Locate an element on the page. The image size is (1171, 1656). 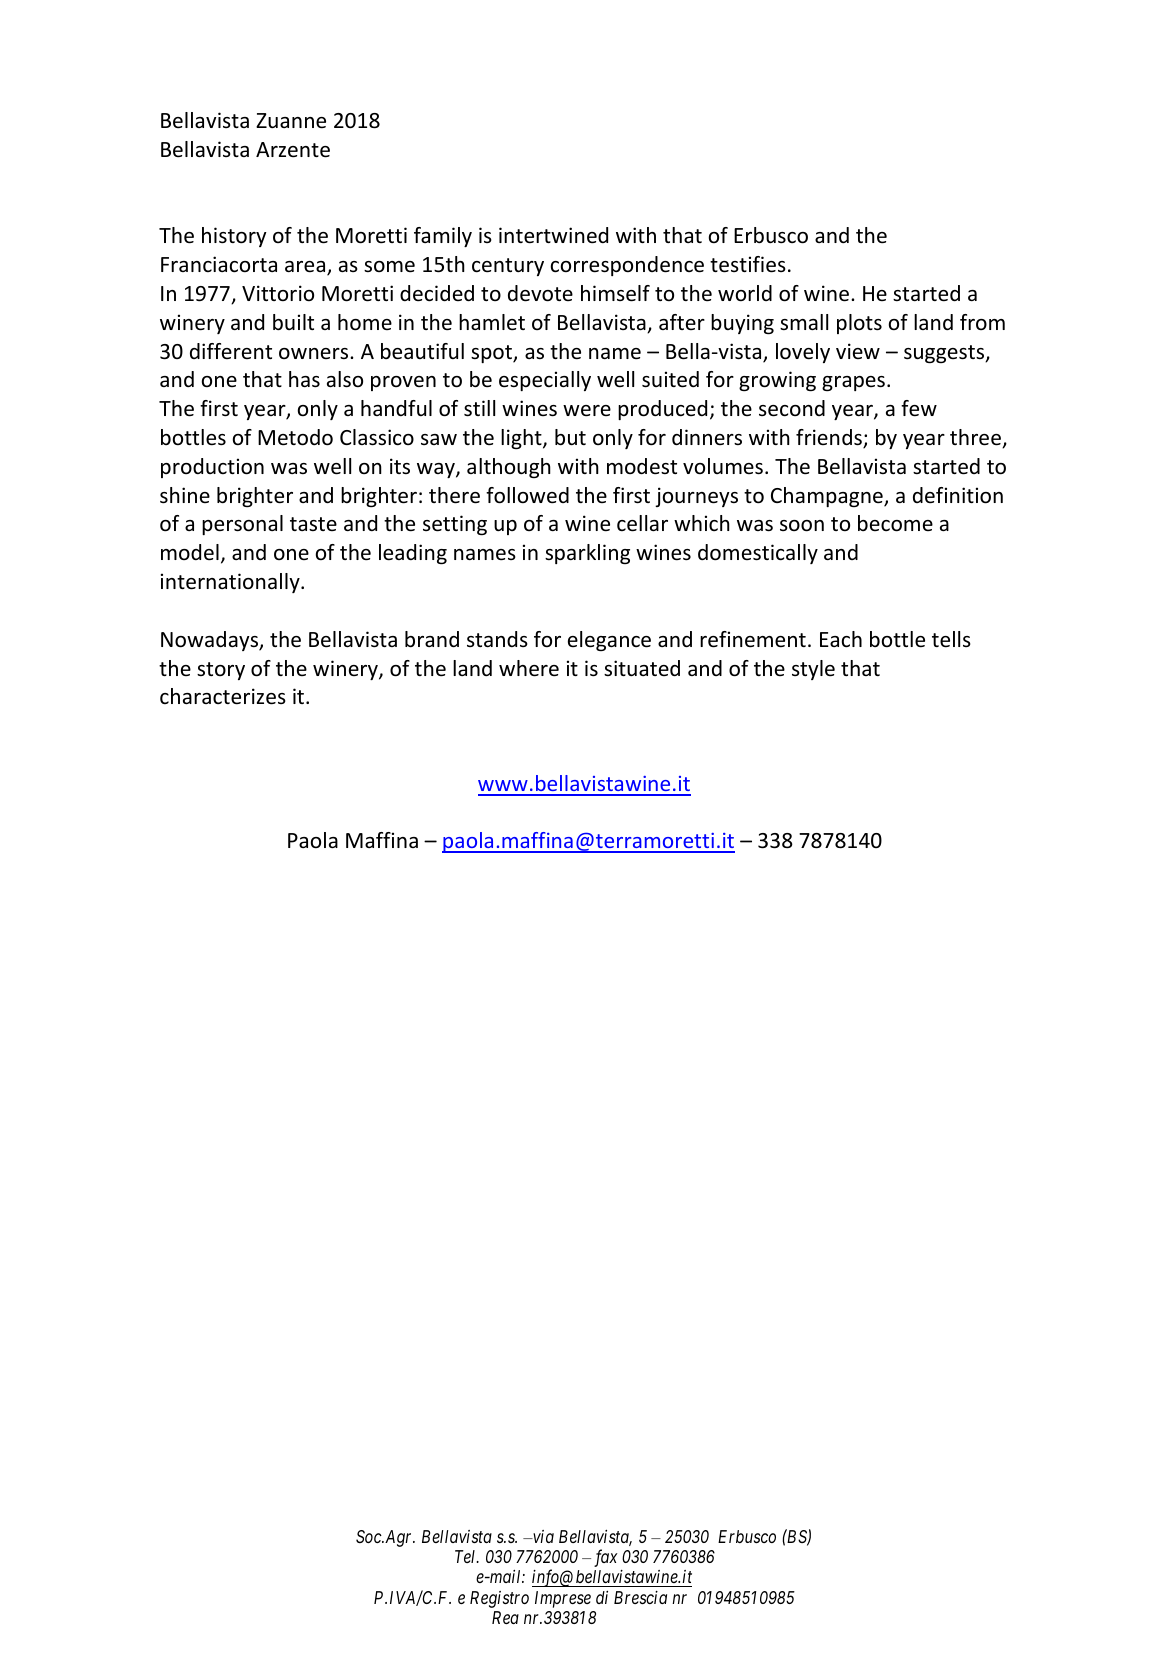
plots is located at coordinates (859, 324).
